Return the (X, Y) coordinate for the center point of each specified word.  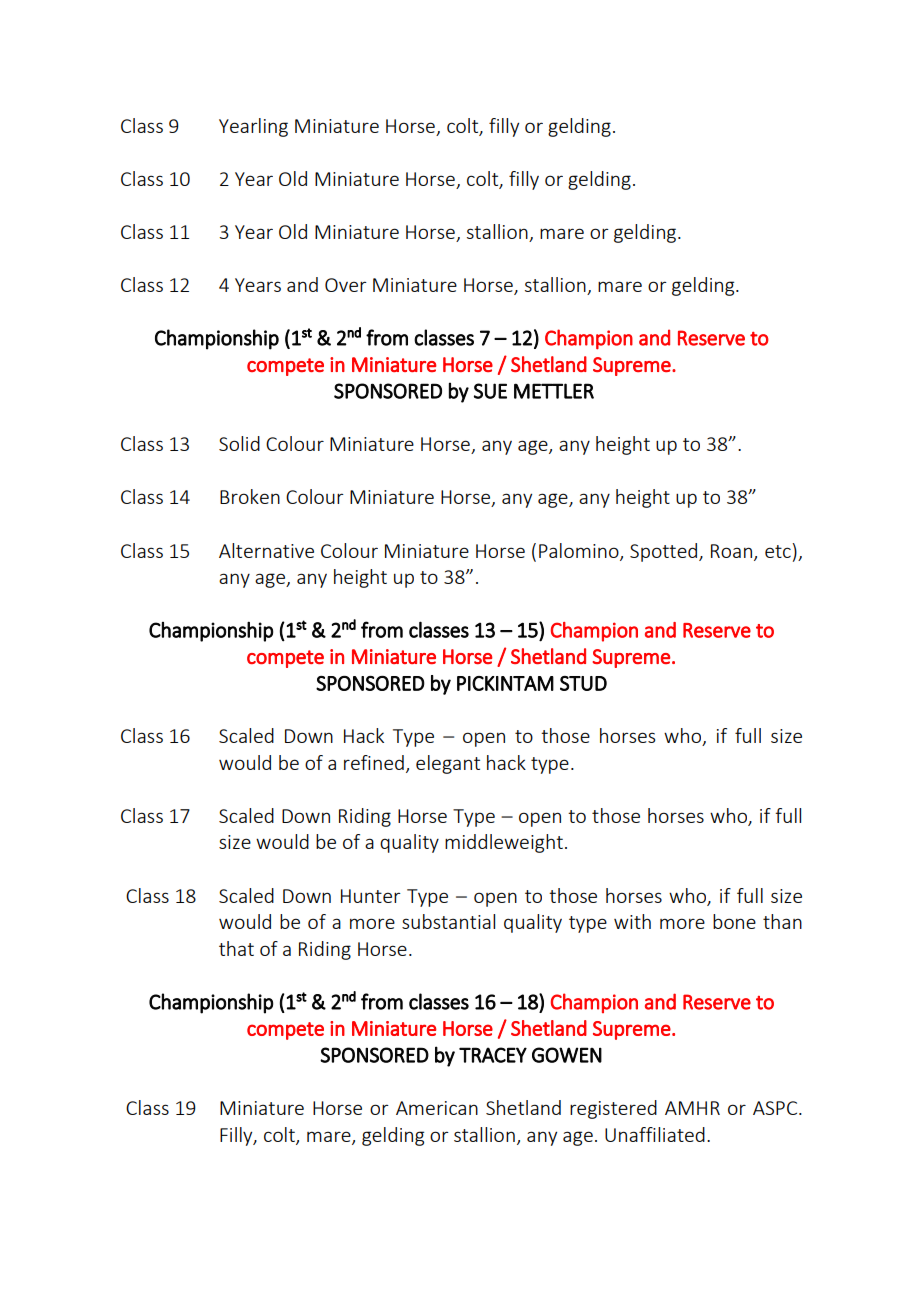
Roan (731, 551)
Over (346, 285)
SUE (490, 391)
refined (374, 762)
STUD (583, 683)
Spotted (663, 552)
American (437, 1108)
